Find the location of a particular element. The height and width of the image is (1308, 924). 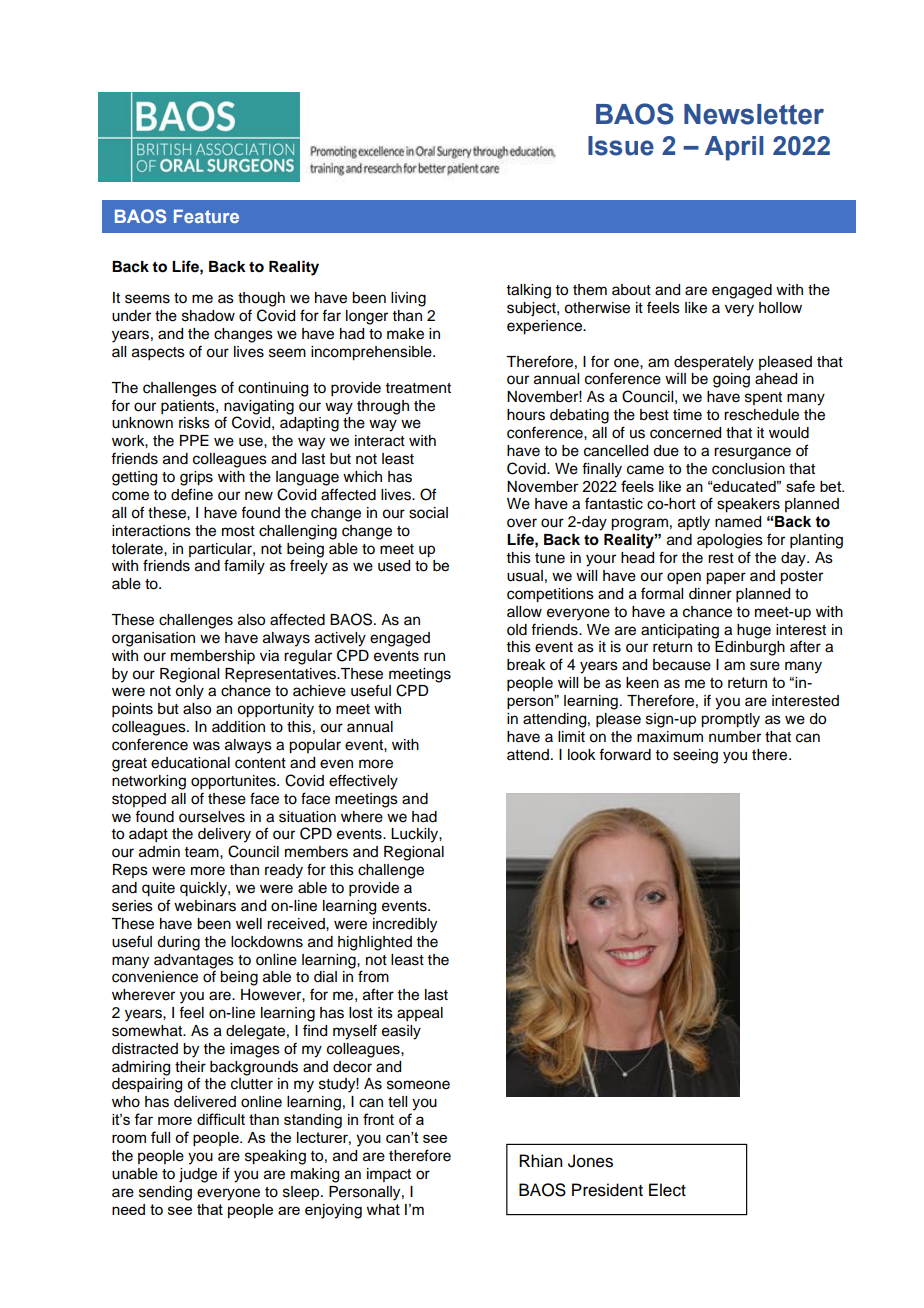

April is located at coordinates (734, 148).
